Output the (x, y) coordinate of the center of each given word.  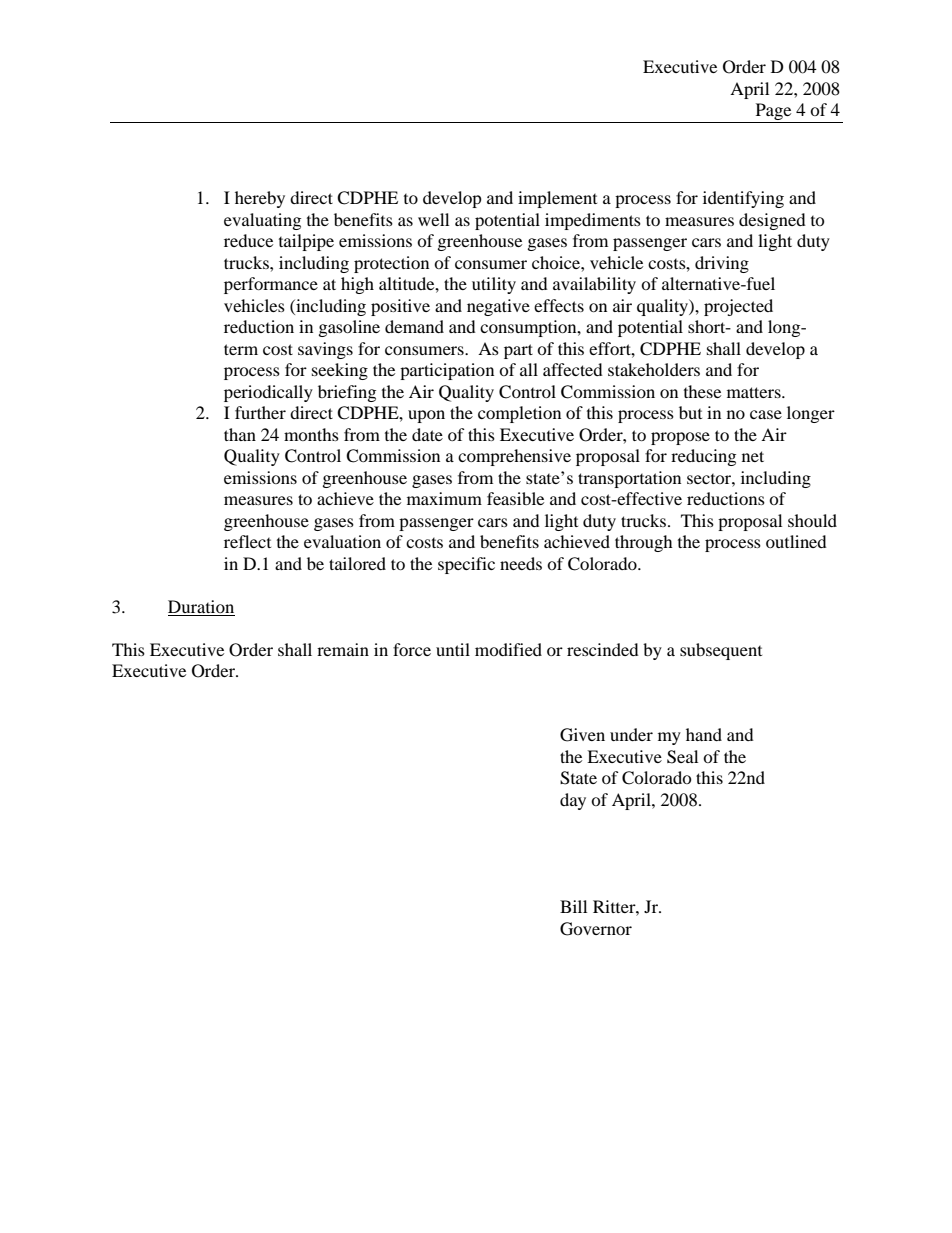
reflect (247, 541)
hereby (260, 199)
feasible (515, 498)
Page (773, 113)
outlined (796, 541)
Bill (573, 906)
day (573, 801)
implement (557, 199)
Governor (596, 929)
